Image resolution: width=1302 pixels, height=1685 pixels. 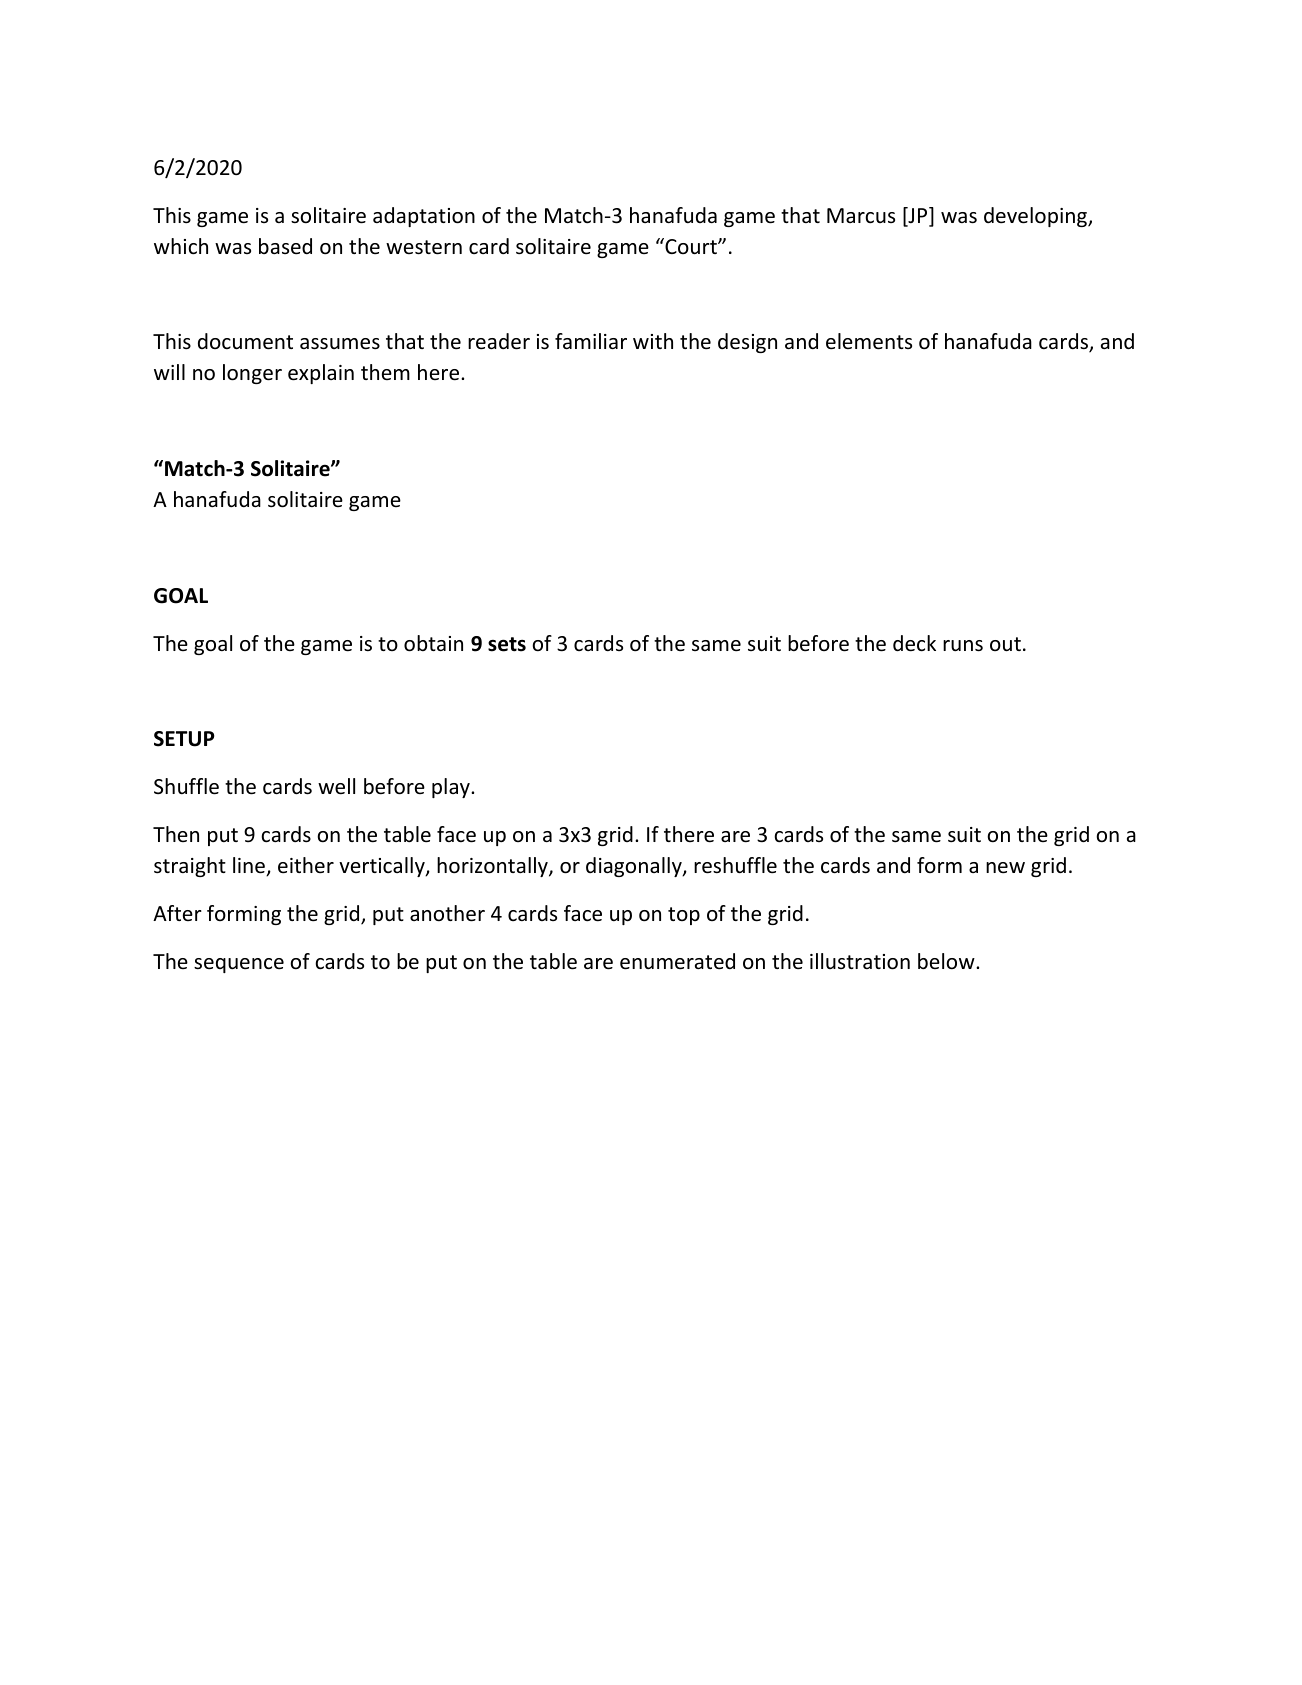 What do you see at coordinates (861, 216) in the screenshot?
I see `Marcus` at bounding box center [861, 216].
